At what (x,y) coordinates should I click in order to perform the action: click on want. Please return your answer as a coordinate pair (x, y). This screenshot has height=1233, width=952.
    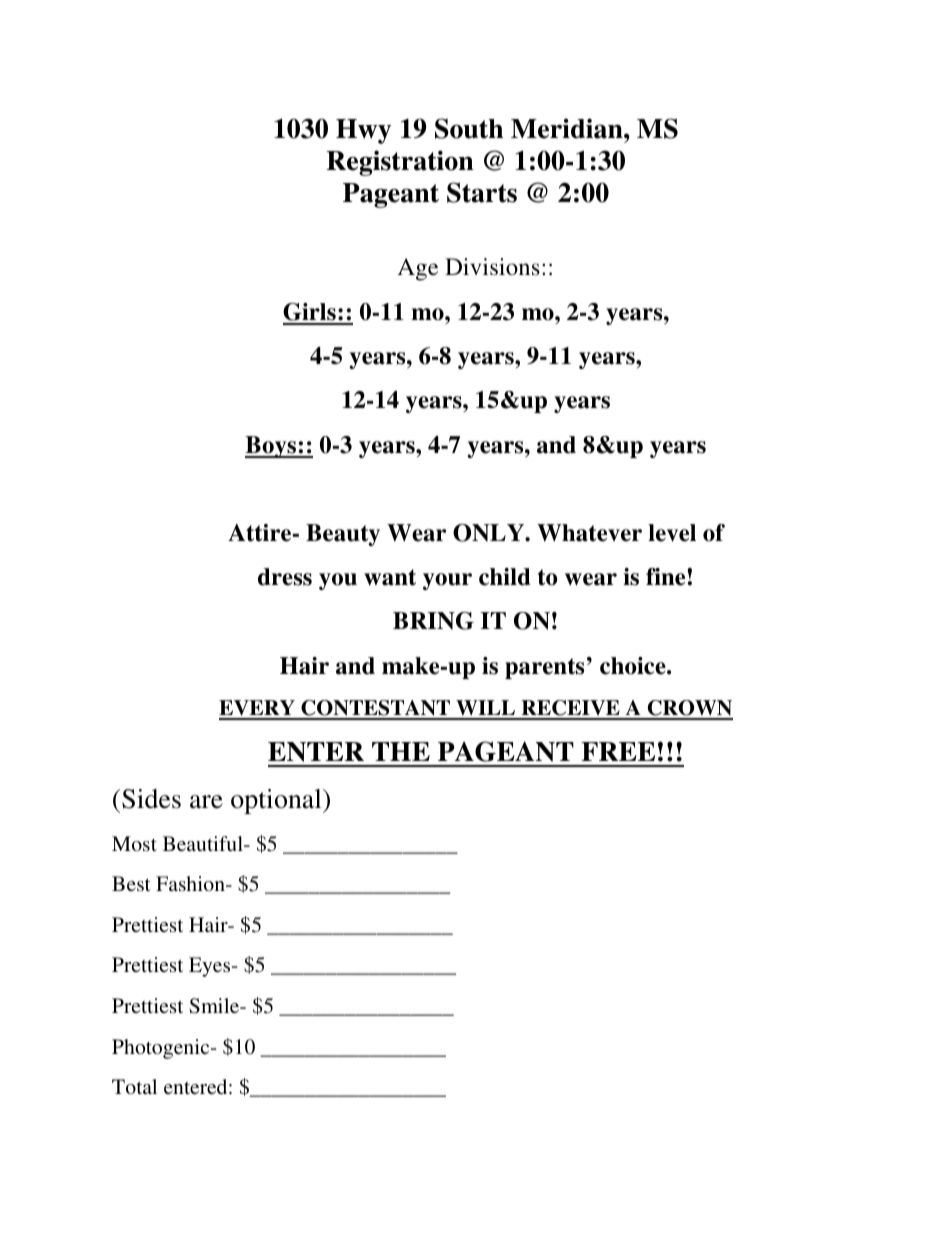
    Looking at the image, I should click on (390, 577).
